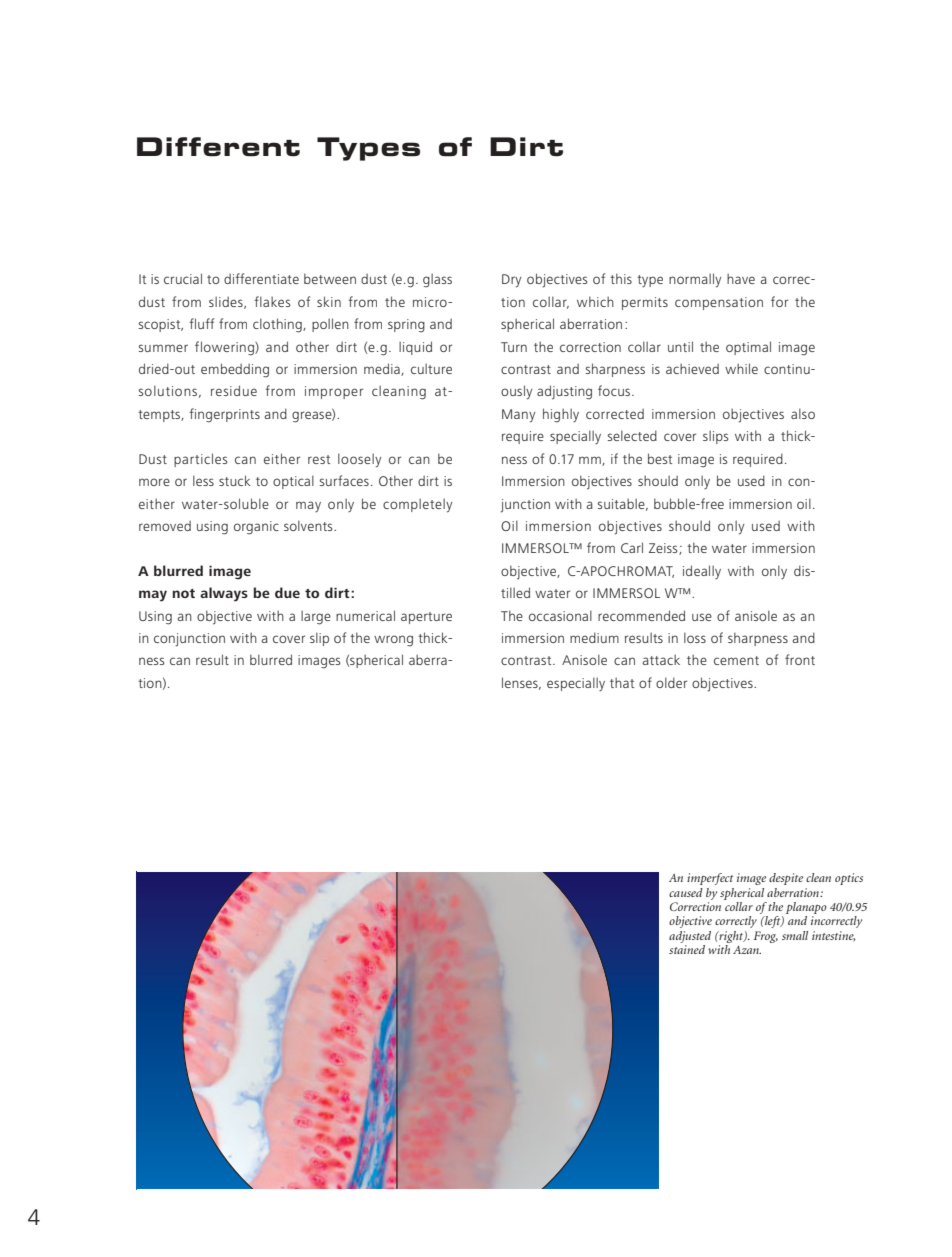 This document has width=952, height=1257. Describe the element at coordinates (687, 949) in the document. I see `stained` at that location.
